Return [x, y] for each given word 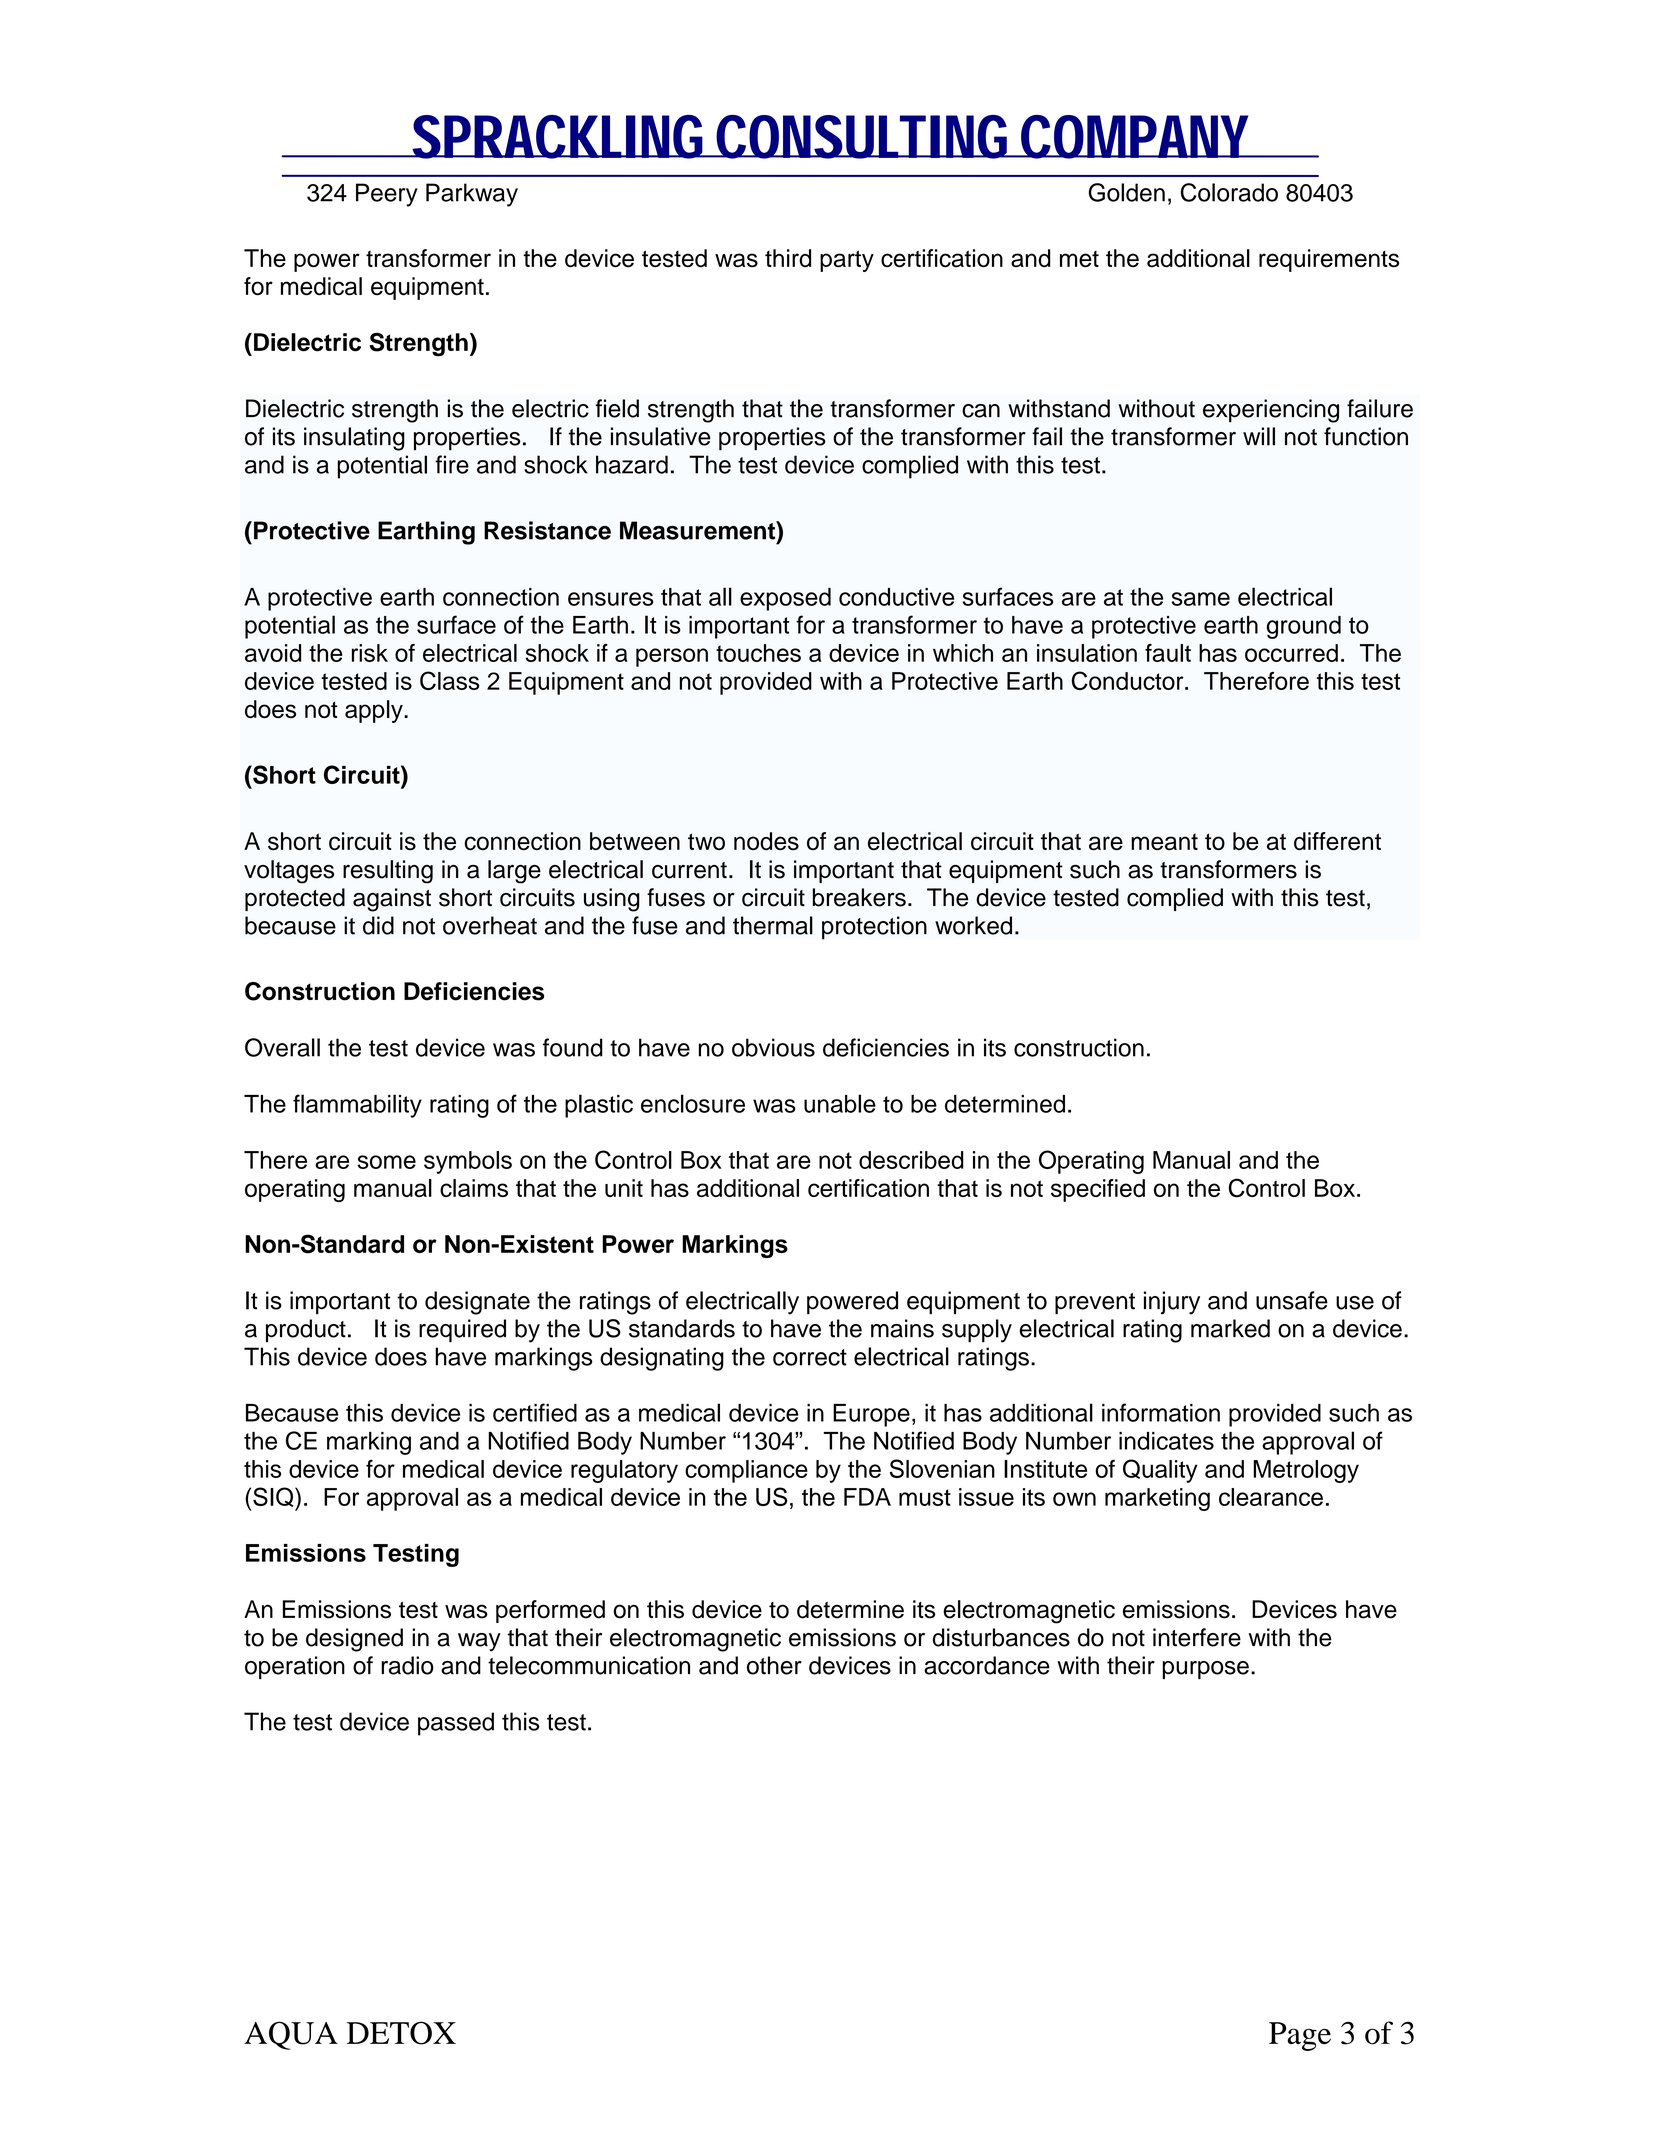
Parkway [472, 195]
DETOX [401, 2033]
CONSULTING [865, 137]
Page [1300, 2036]
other [774, 1665]
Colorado [1229, 192]
